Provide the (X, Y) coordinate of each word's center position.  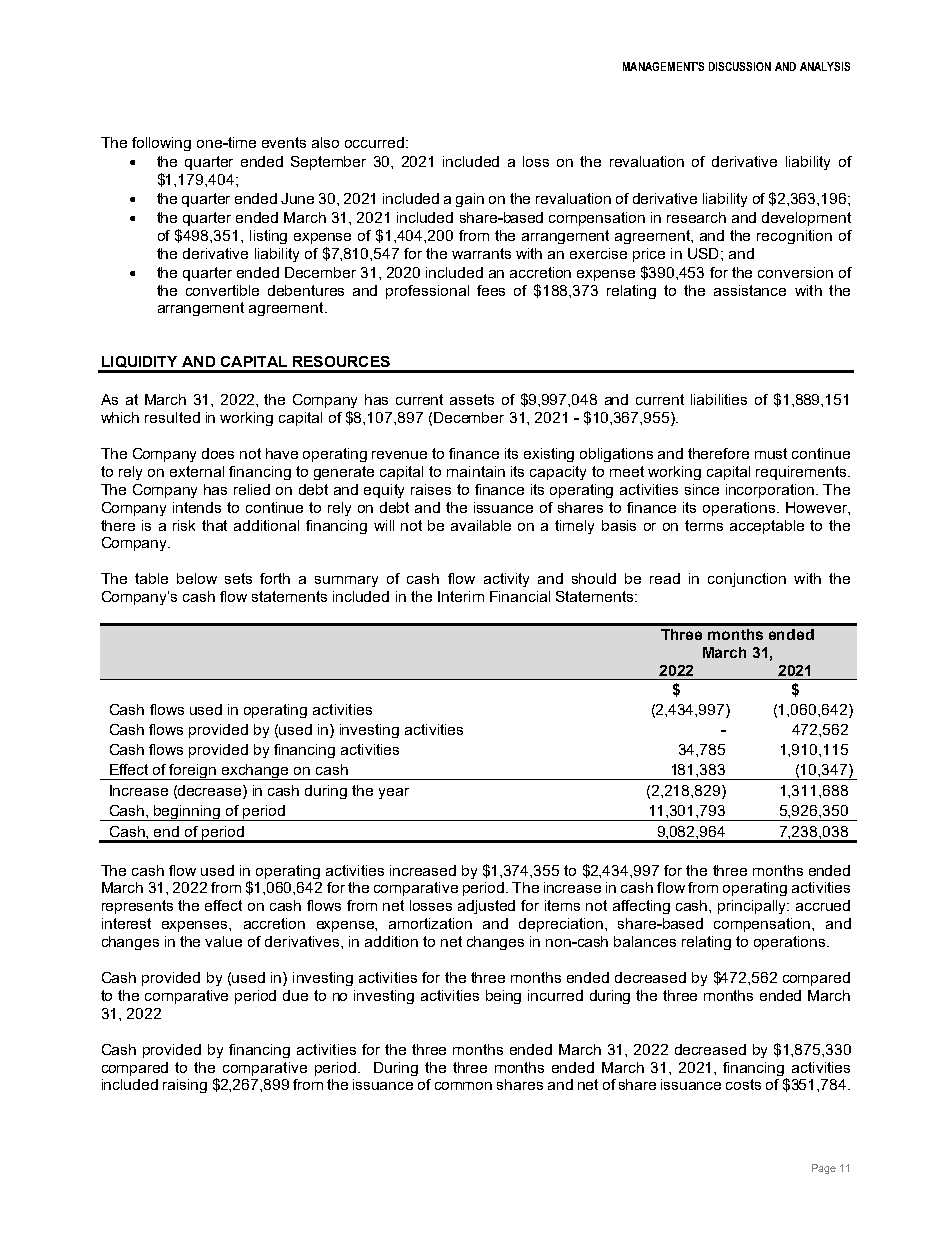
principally (753, 907)
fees (491, 290)
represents (137, 907)
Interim (461, 596)
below (197, 578)
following (161, 144)
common (463, 1086)
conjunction (747, 580)
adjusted (486, 907)
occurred (376, 142)
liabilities (719, 399)
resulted (172, 417)
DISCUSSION (740, 66)
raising (185, 1086)
